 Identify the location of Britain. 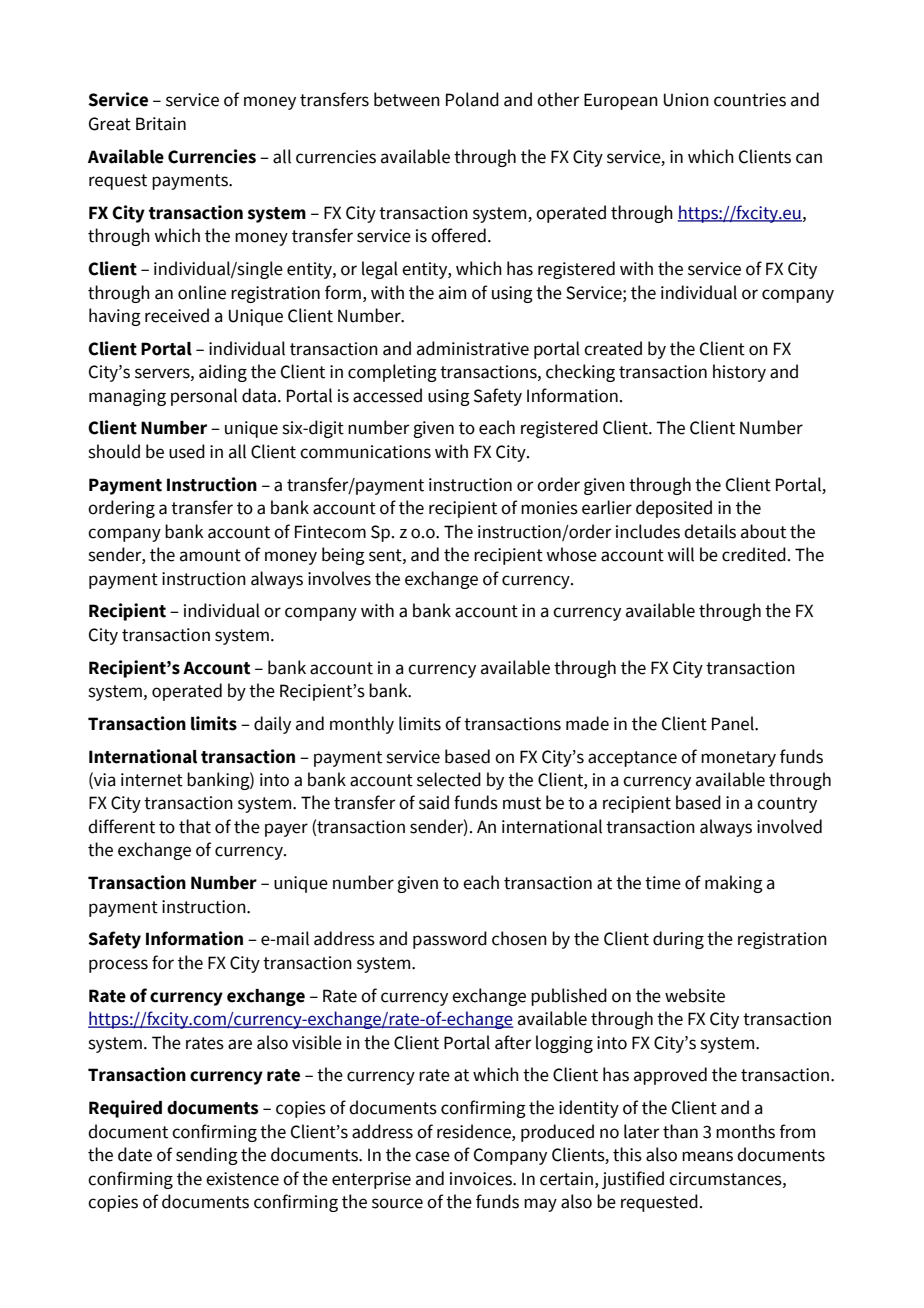
(161, 124).
